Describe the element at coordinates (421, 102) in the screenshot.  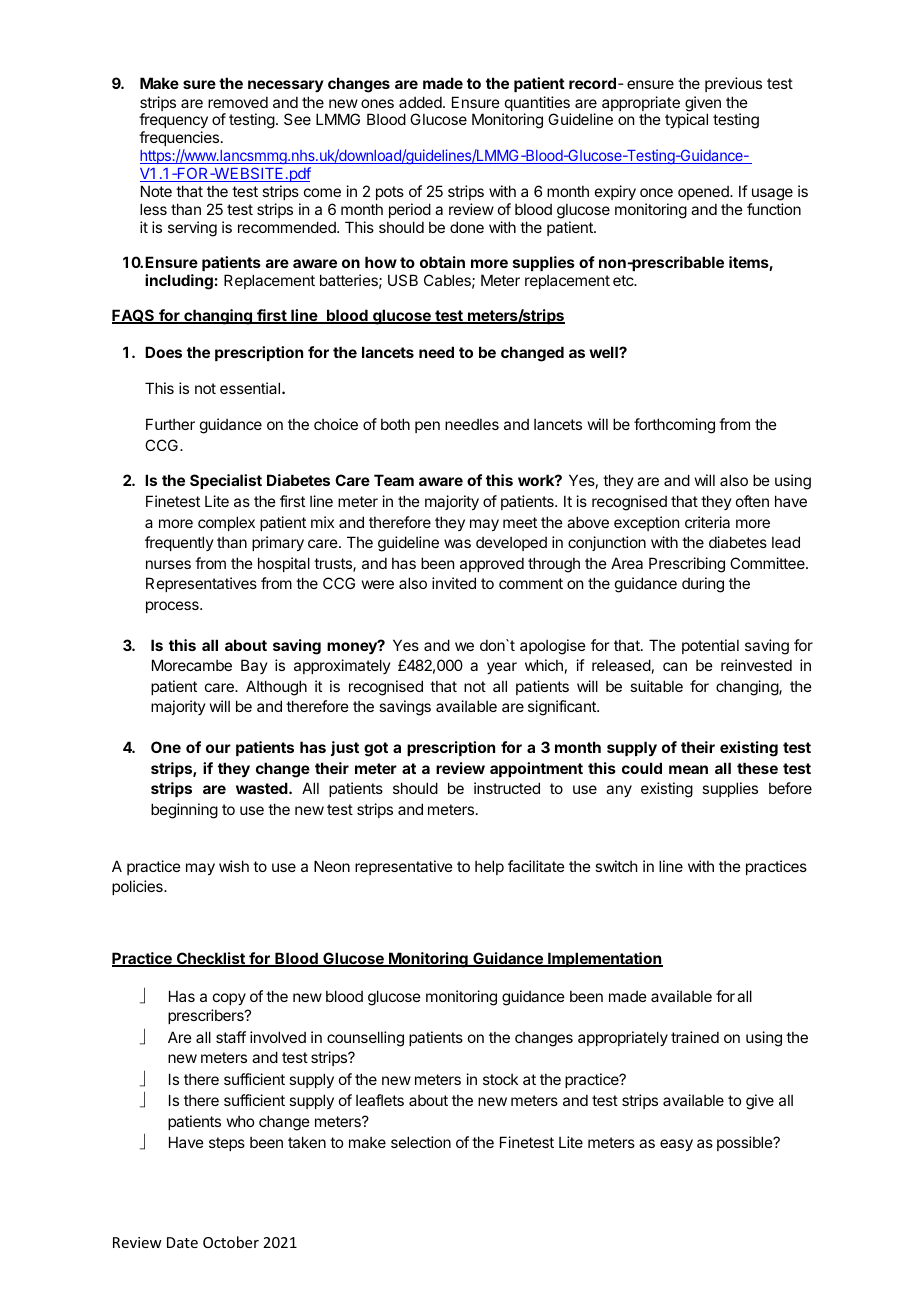
I see `added` at that location.
